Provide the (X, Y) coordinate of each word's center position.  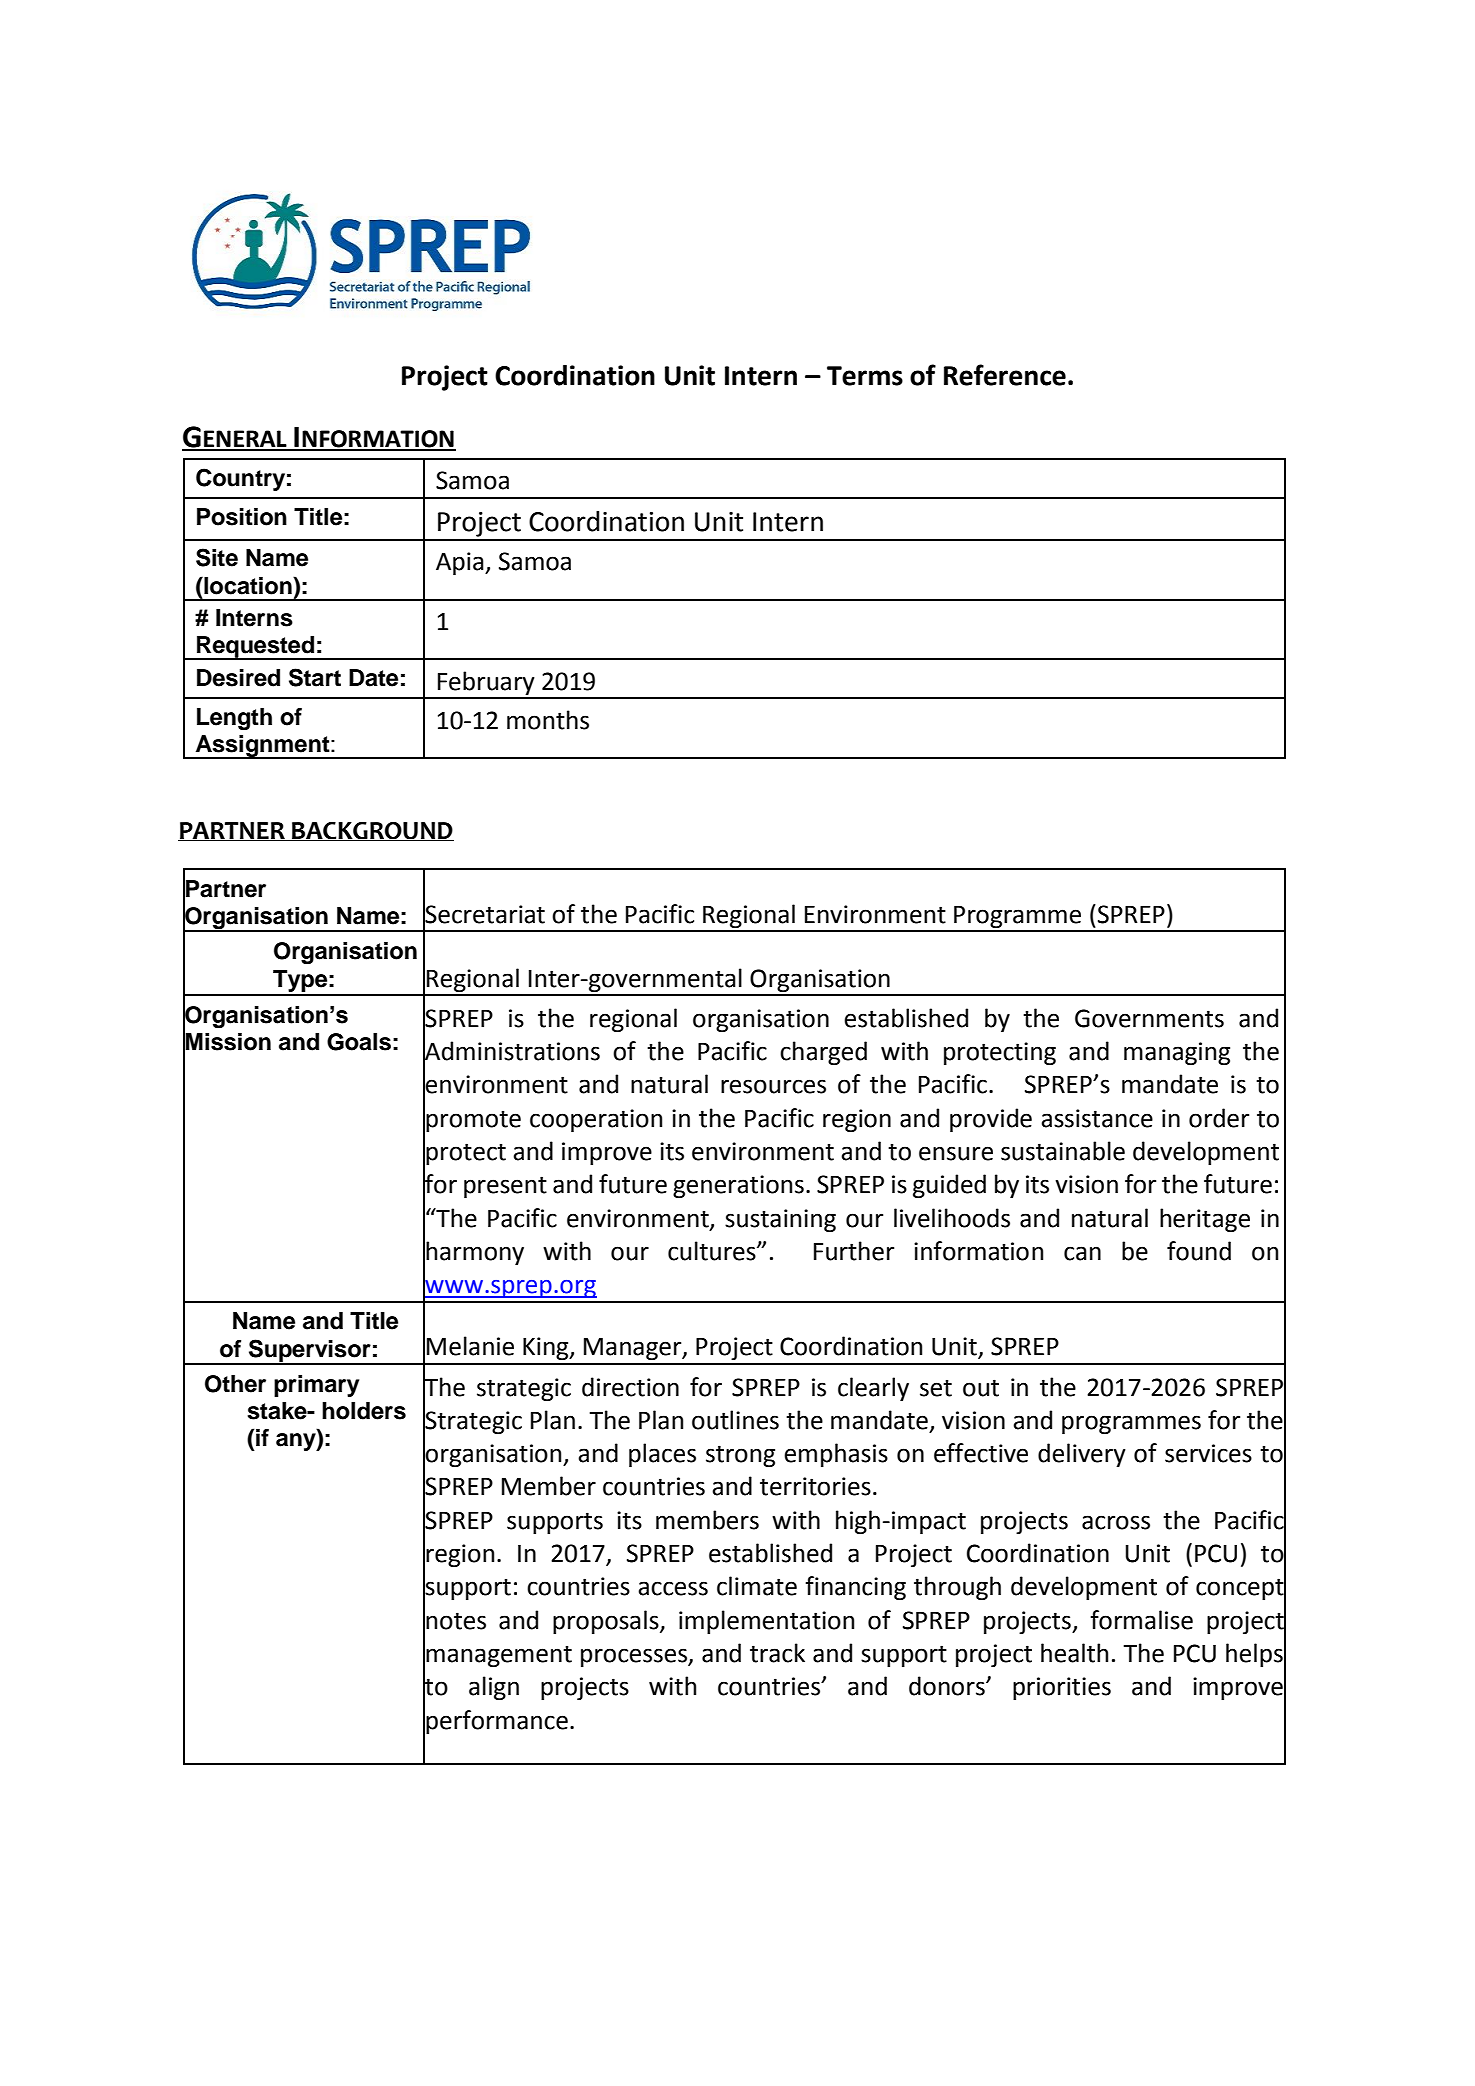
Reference (1005, 375)
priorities (1062, 1688)
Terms (865, 376)
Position (242, 517)
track (777, 1653)
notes (456, 1621)
